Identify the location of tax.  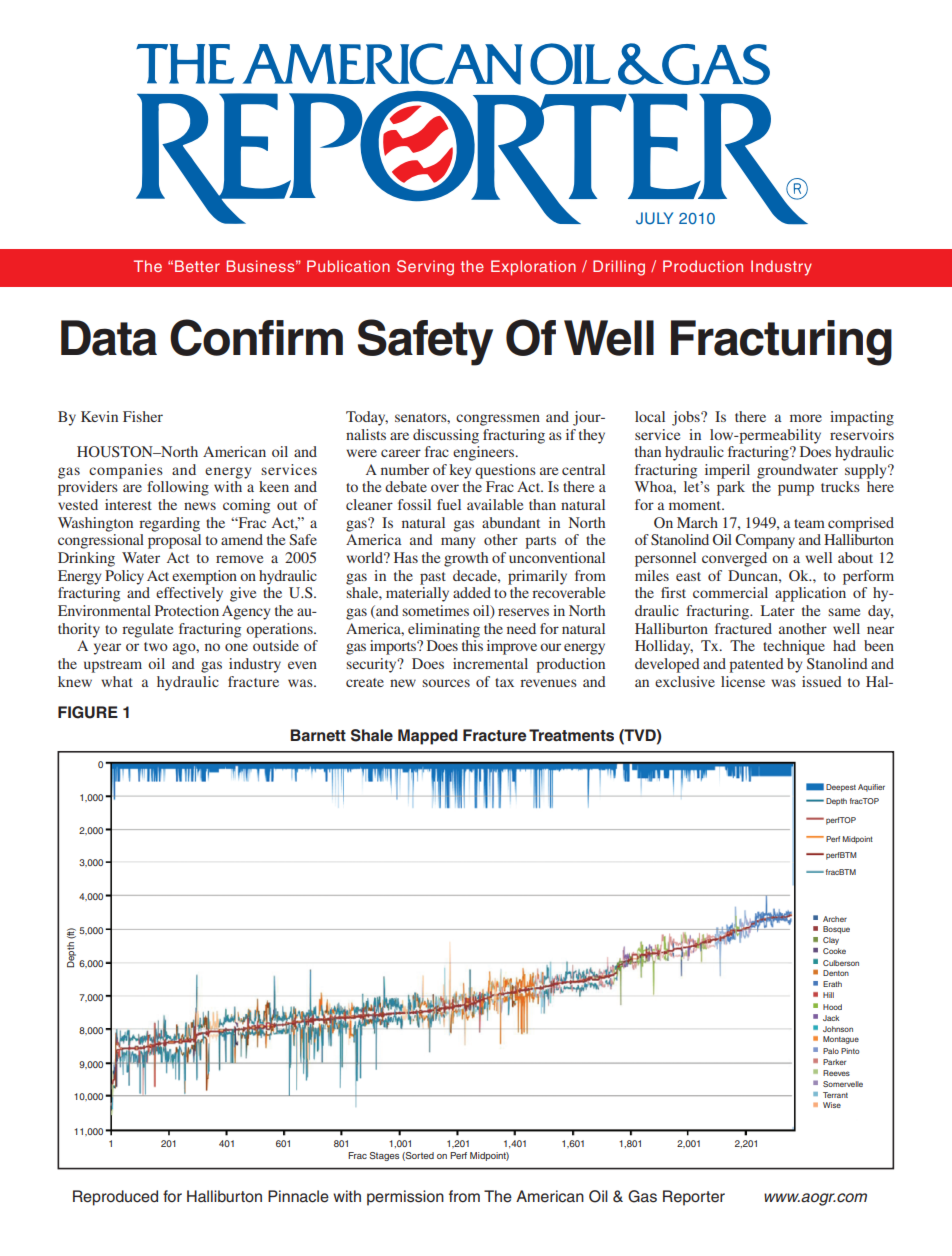
(504, 682).
